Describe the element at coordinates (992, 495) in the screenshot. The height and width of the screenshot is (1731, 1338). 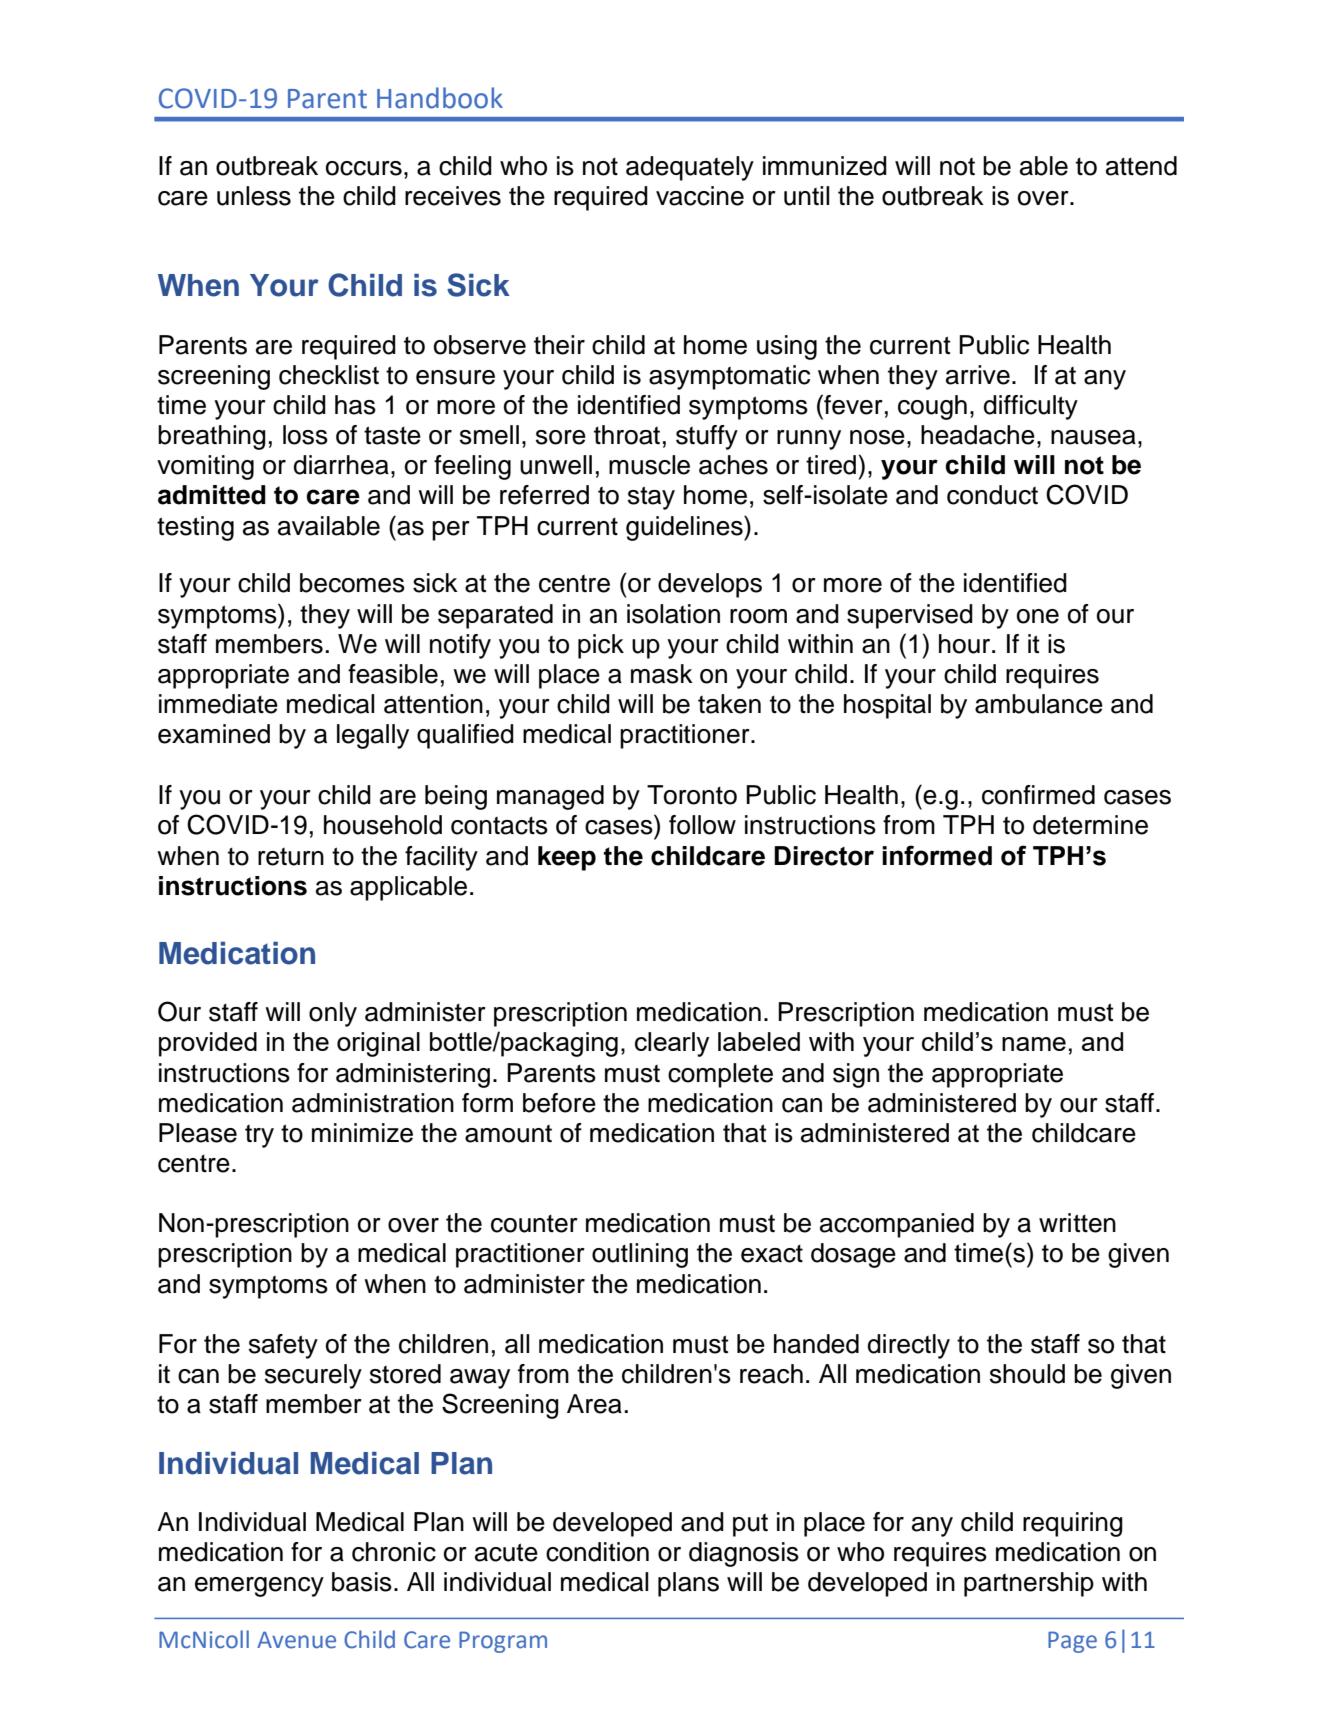
I see `conduct` at that location.
